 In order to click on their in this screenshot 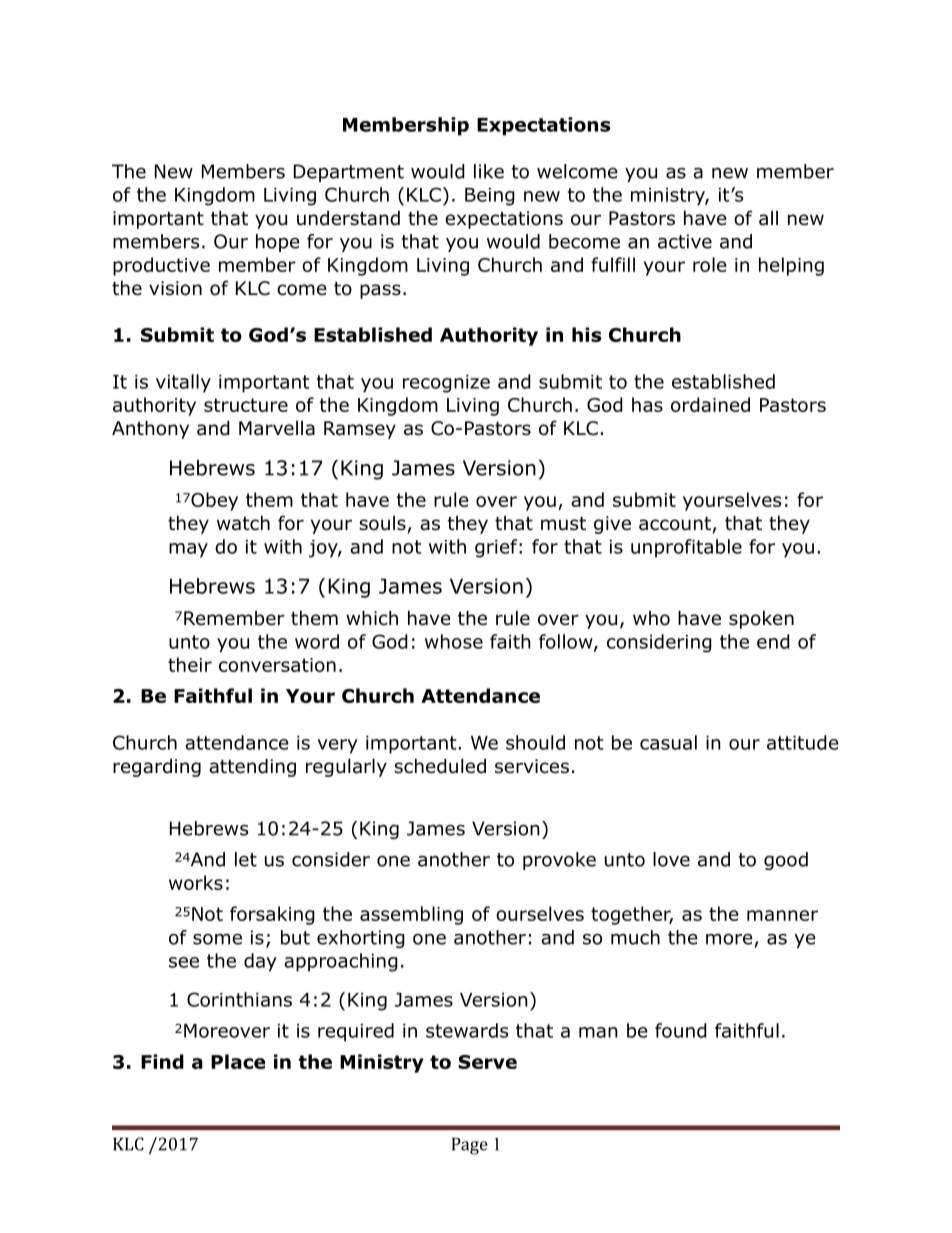, I will do `click(190, 664)`.
